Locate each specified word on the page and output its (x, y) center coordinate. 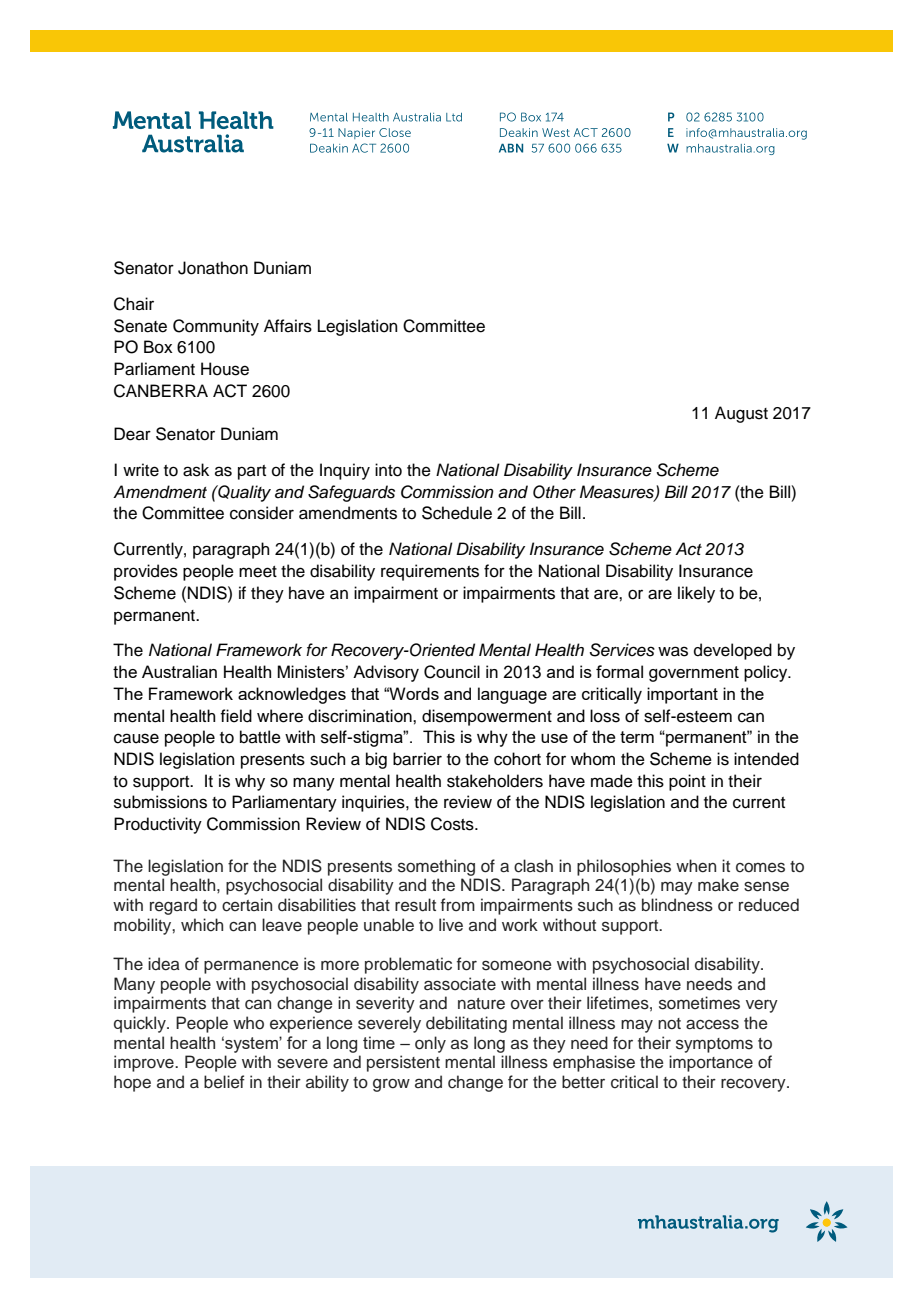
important (682, 695)
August (741, 414)
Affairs (288, 326)
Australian (179, 671)
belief (224, 1082)
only (430, 1044)
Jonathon (213, 268)
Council (452, 672)
